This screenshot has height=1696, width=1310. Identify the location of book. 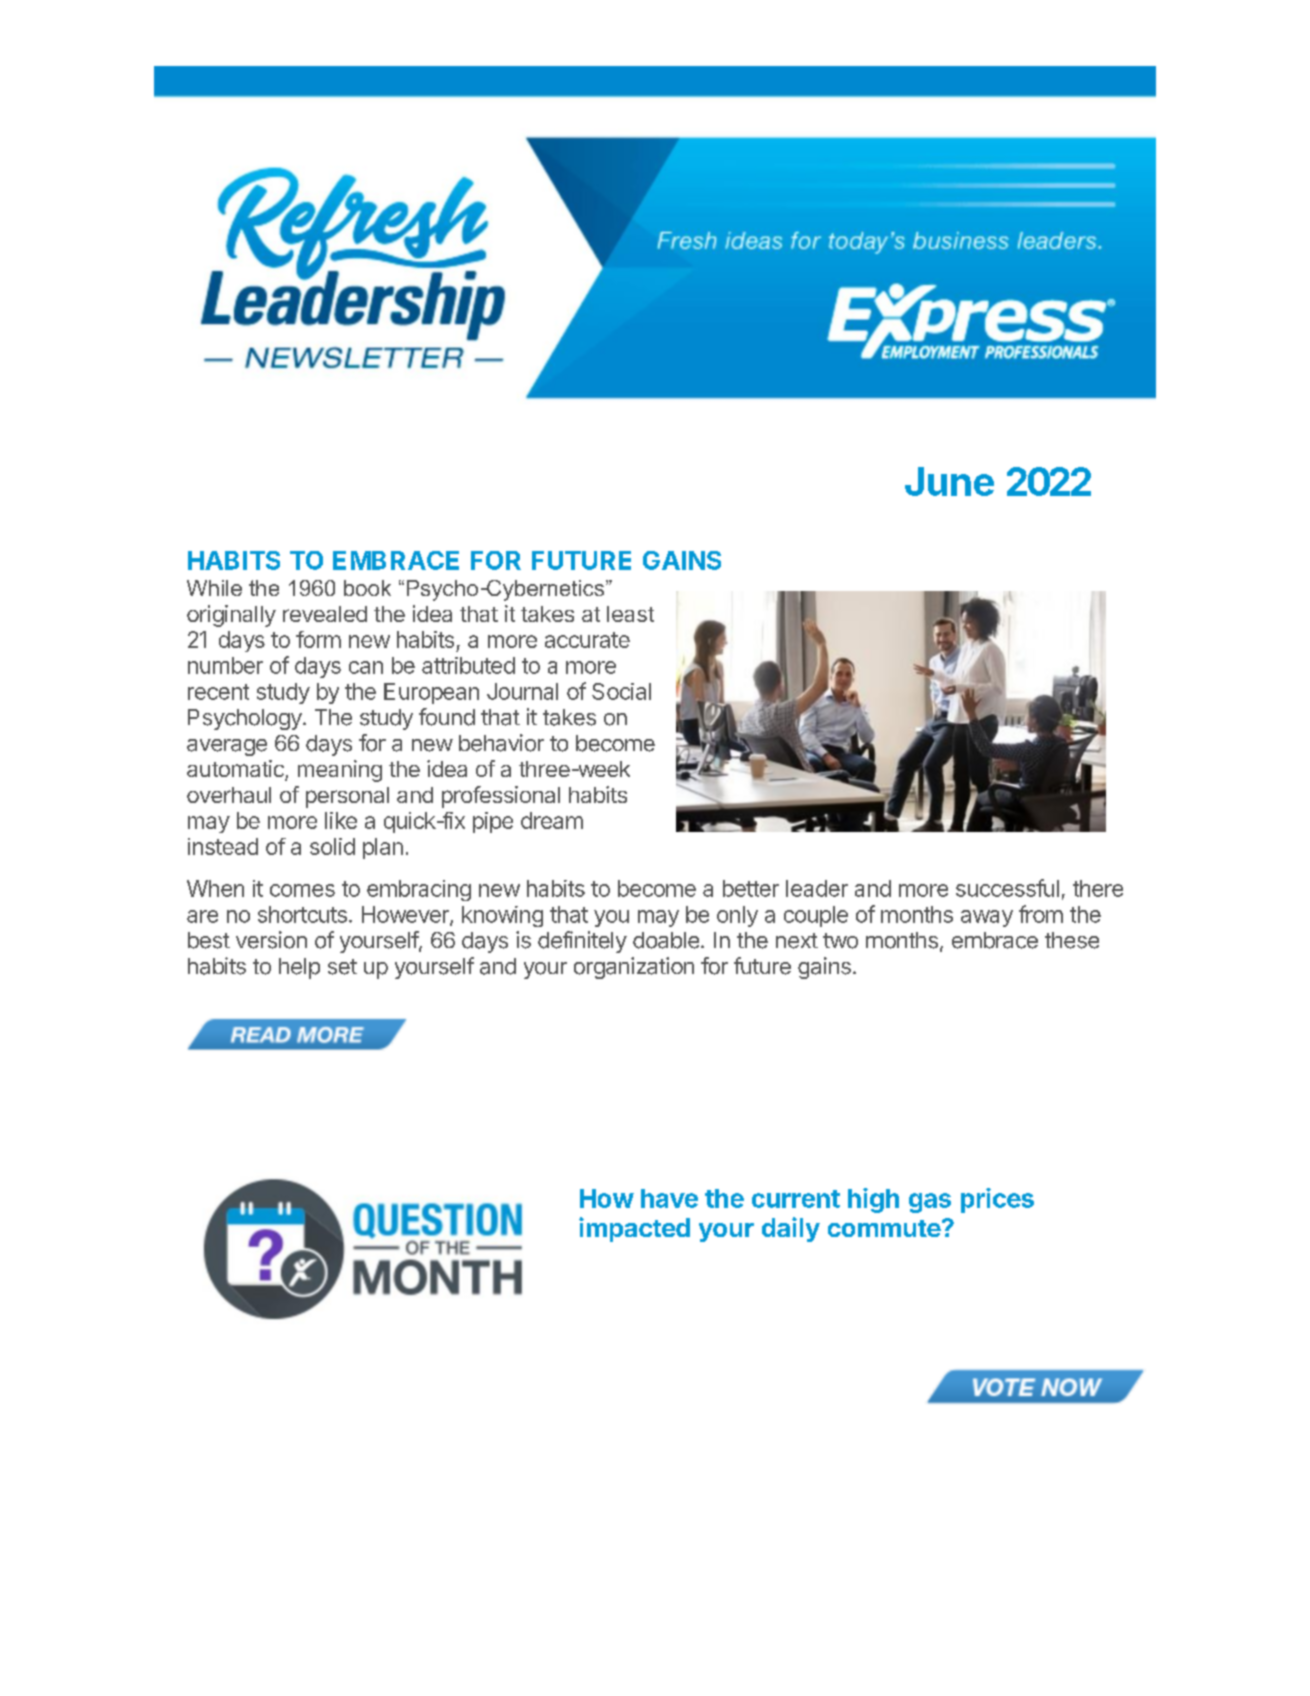
(367, 588).
